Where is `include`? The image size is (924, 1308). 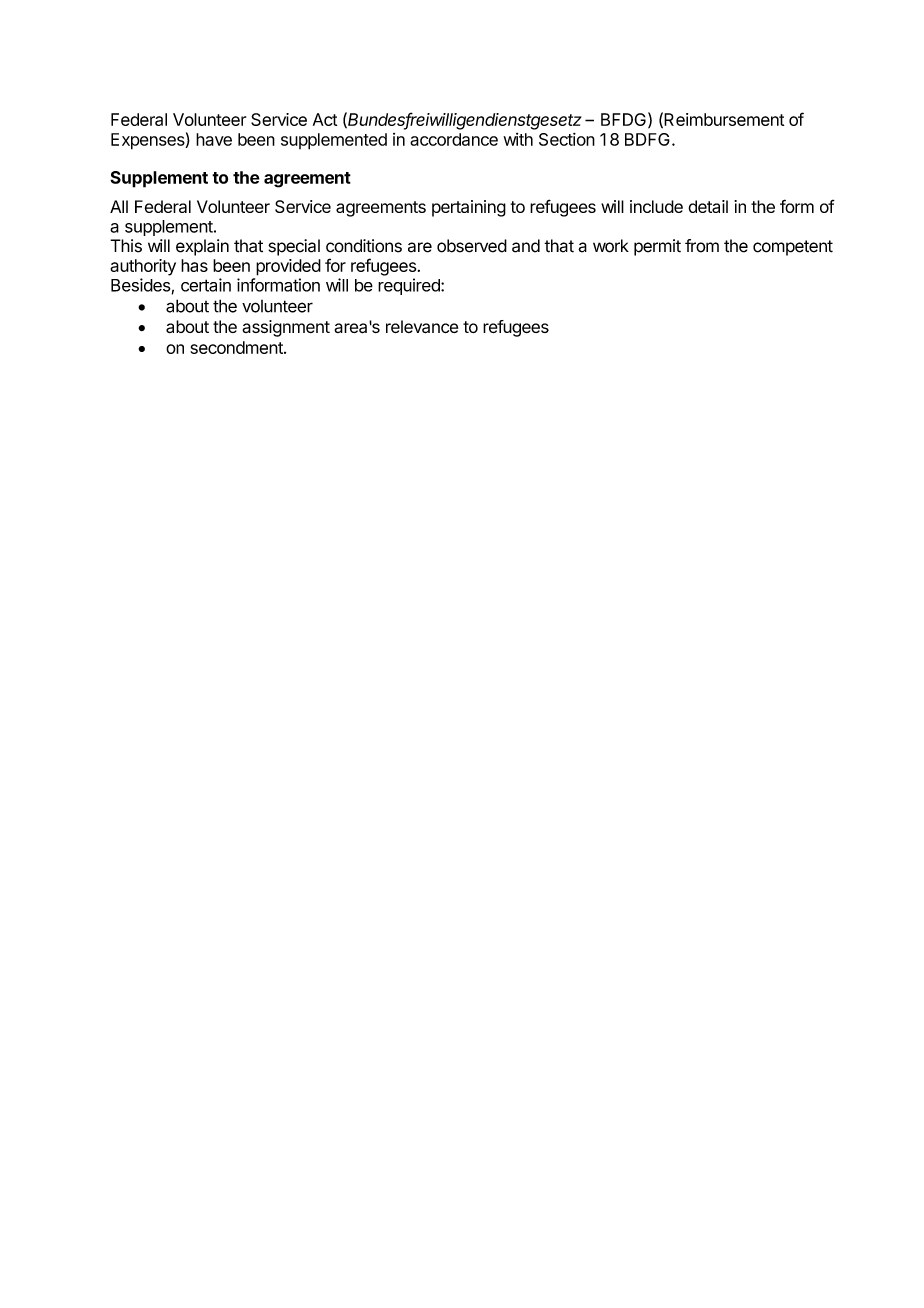
include is located at coordinates (656, 206).
